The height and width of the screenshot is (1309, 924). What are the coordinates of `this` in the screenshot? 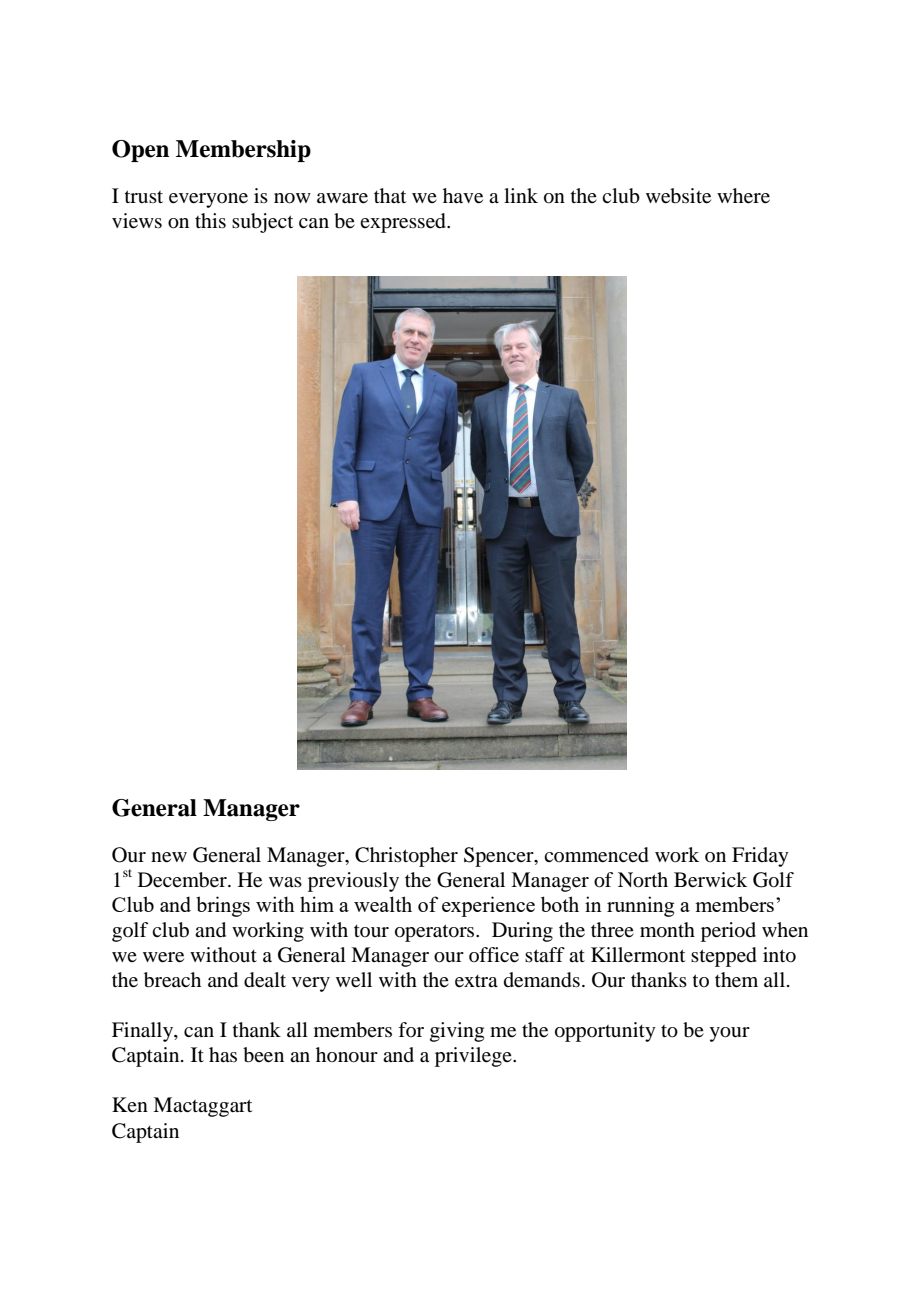 It's located at (210, 220).
